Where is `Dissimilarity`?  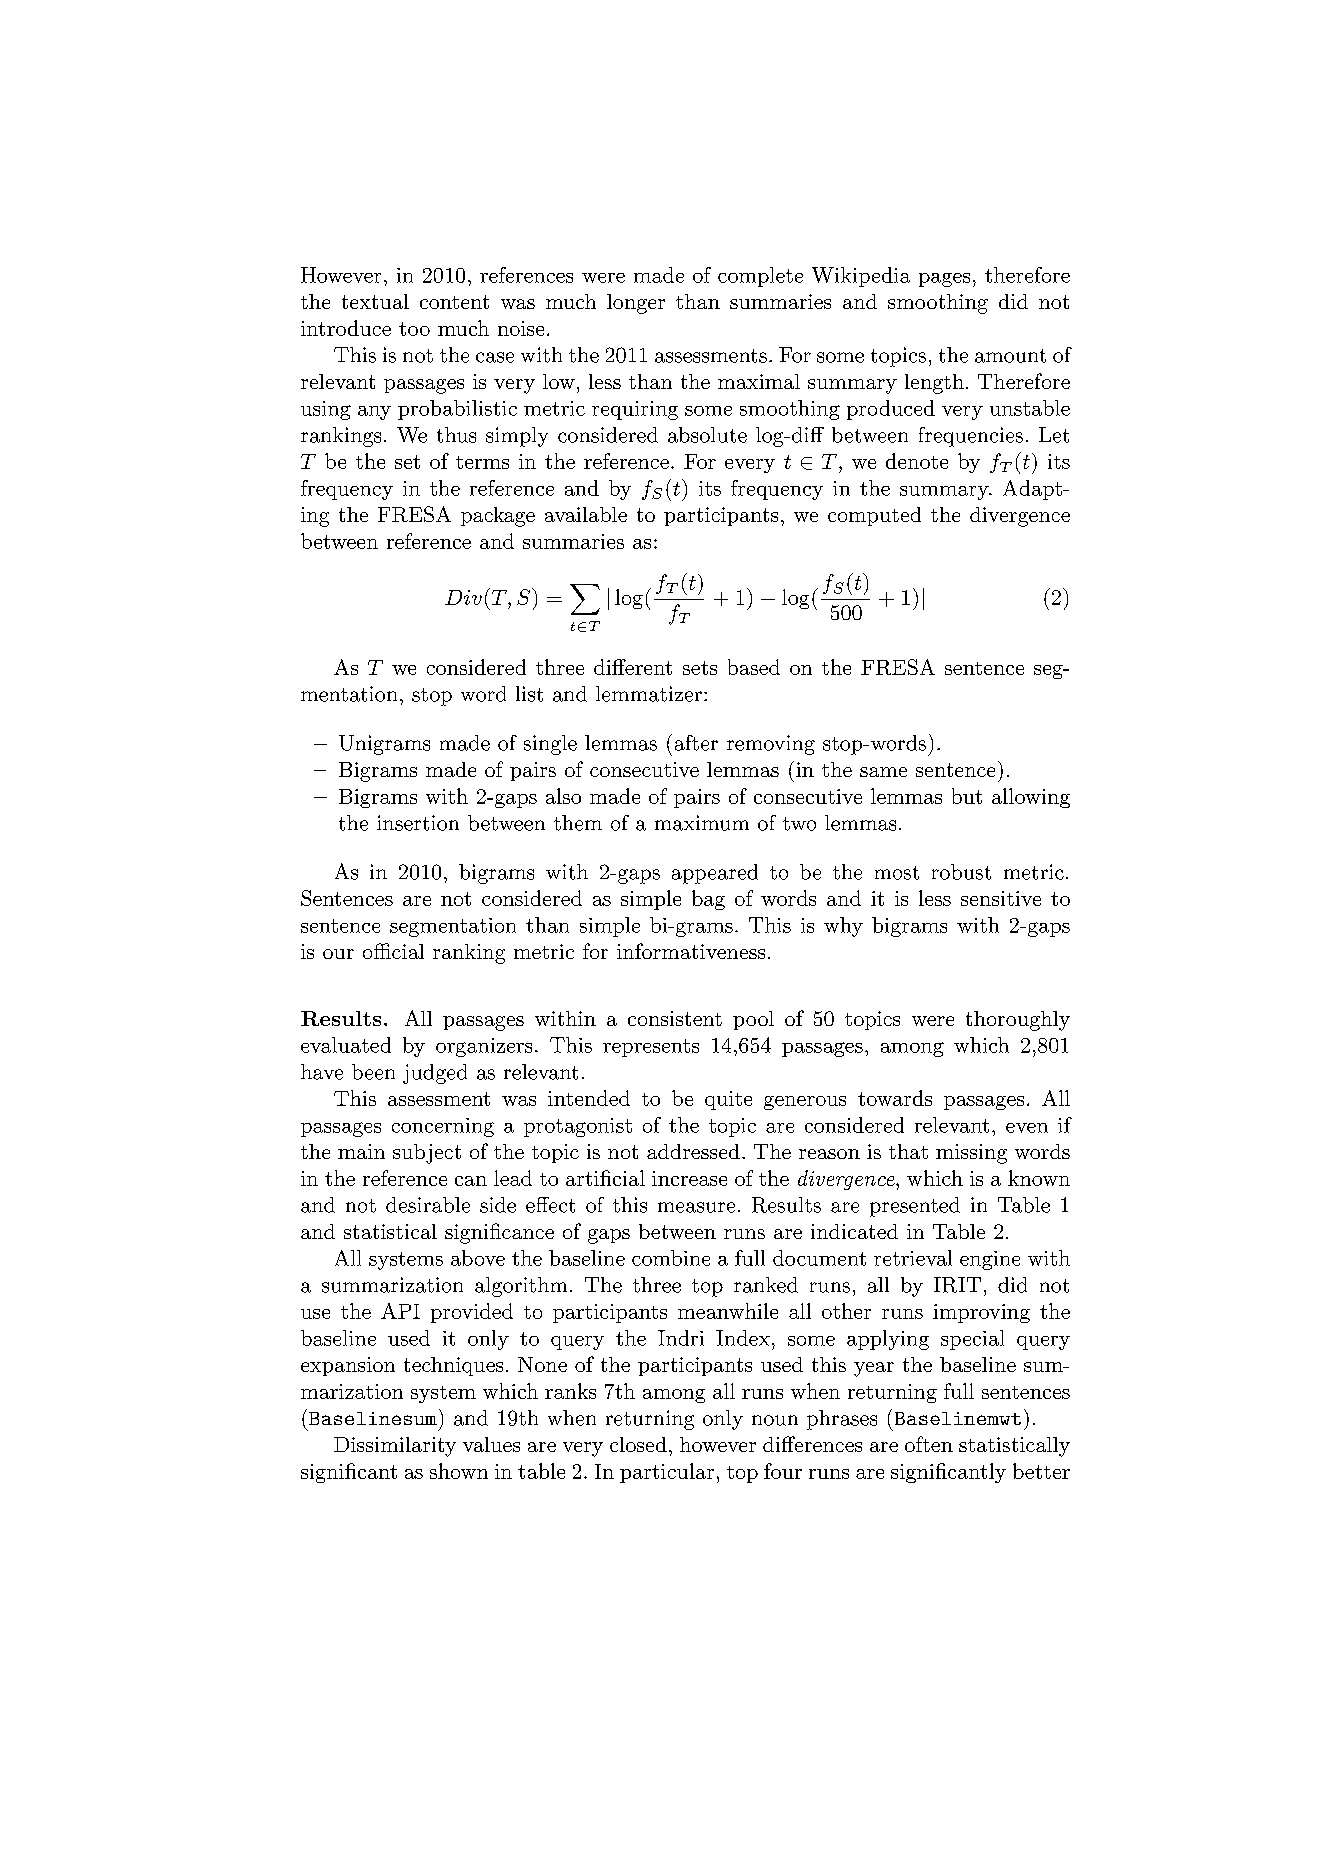
Dissimilarity is located at coordinates (395, 1447).
